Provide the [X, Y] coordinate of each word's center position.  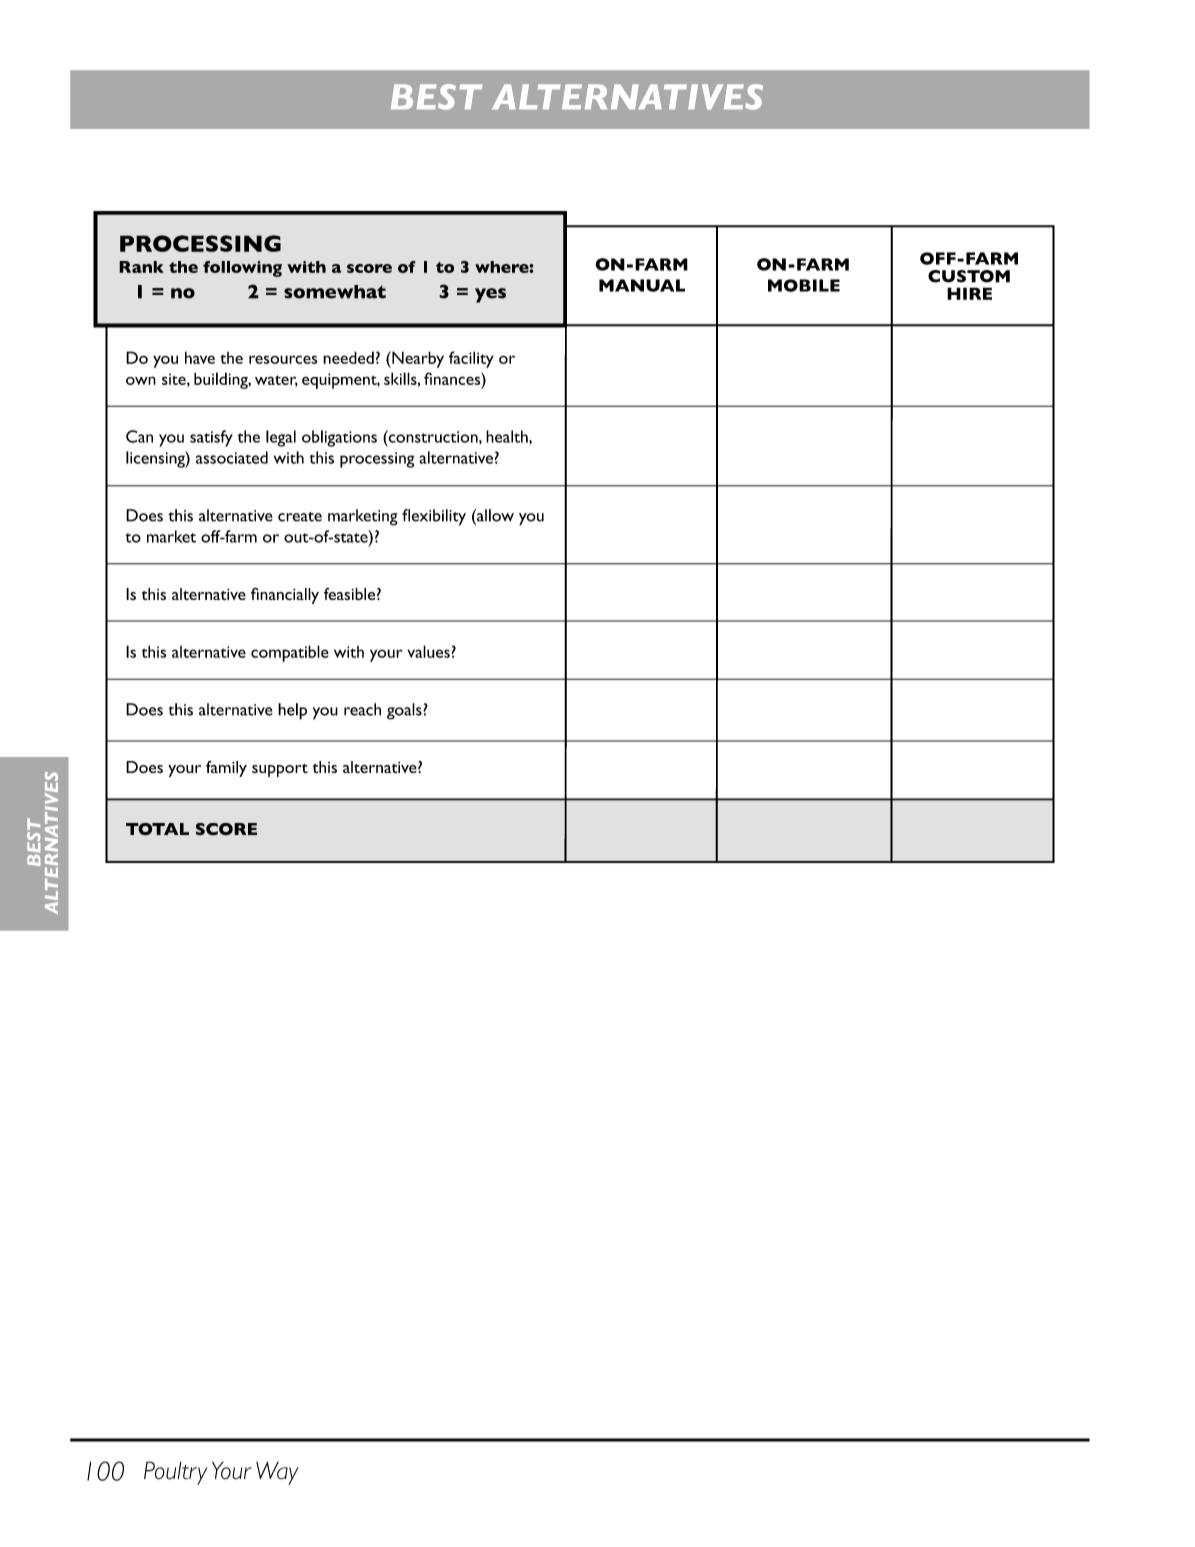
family [226, 769]
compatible [290, 653]
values [428, 651]
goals [405, 711]
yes [490, 295]
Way [277, 1473]
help [292, 711]
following [242, 269]
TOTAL [157, 829]
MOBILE [804, 285]
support [280, 770]
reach [362, 709]
